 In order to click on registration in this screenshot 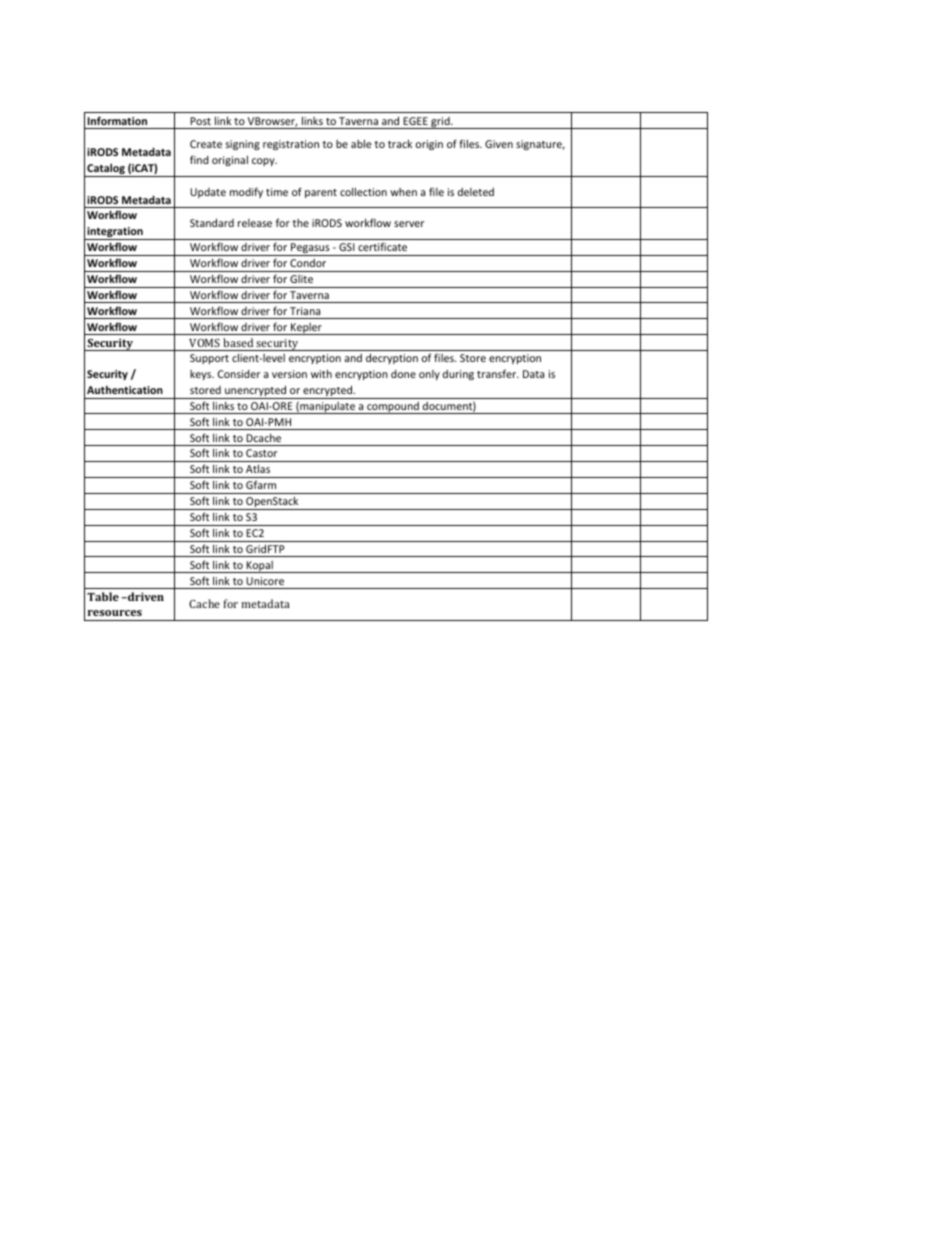, I will do `click(291, 145)`.
